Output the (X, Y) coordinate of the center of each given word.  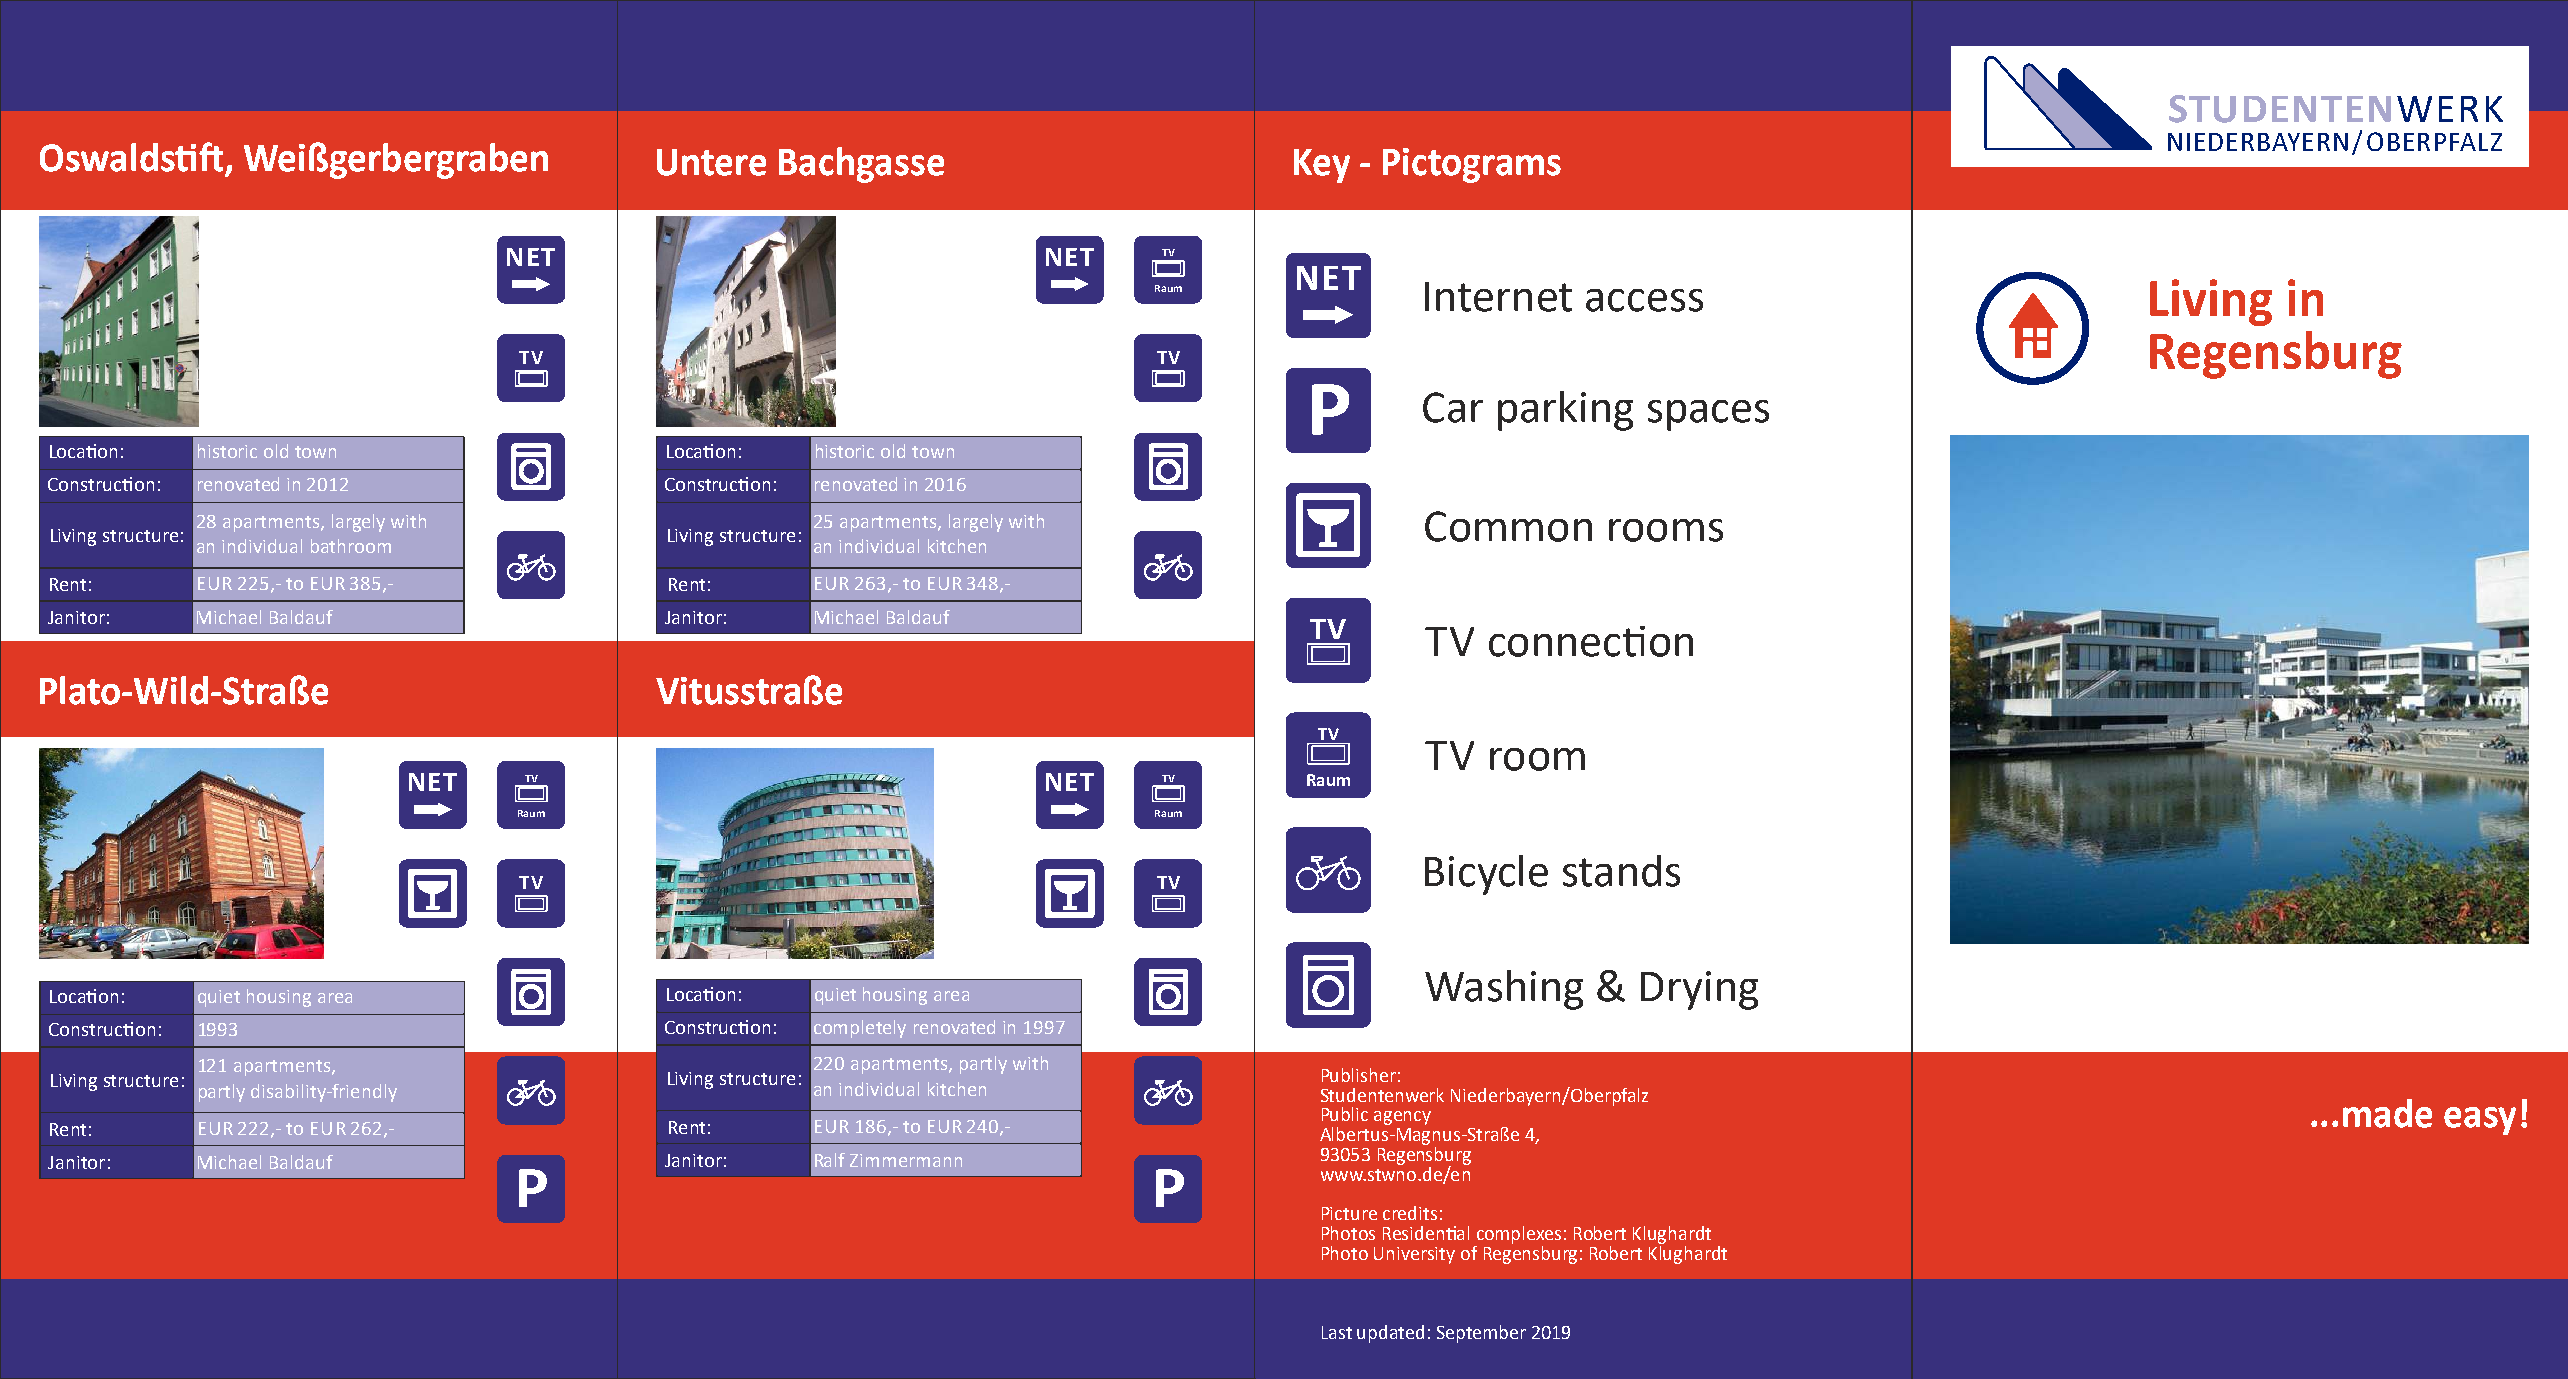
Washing (1504, 990)
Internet (1498, 297)
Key (1322, 166)
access (1644, 300)
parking (1565, 411)
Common (1508, 526)
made (2387, 1113)
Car (1453, 407)
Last (1337, 1332)
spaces (1708, 415)
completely (860, 1029)
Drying (1699, 990)
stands (1621, 871)
